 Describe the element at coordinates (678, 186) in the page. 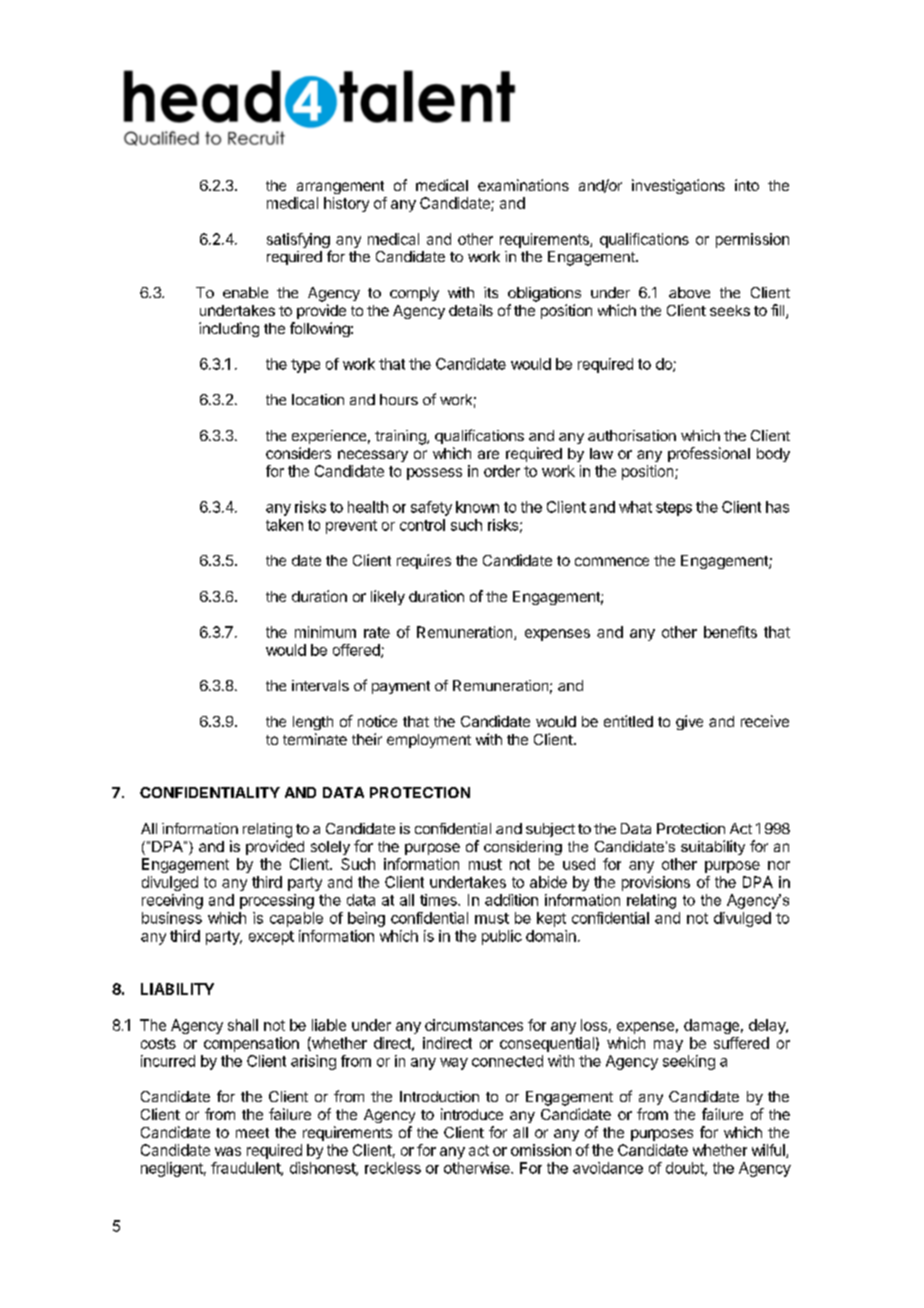

I see `investigations` at that location.
